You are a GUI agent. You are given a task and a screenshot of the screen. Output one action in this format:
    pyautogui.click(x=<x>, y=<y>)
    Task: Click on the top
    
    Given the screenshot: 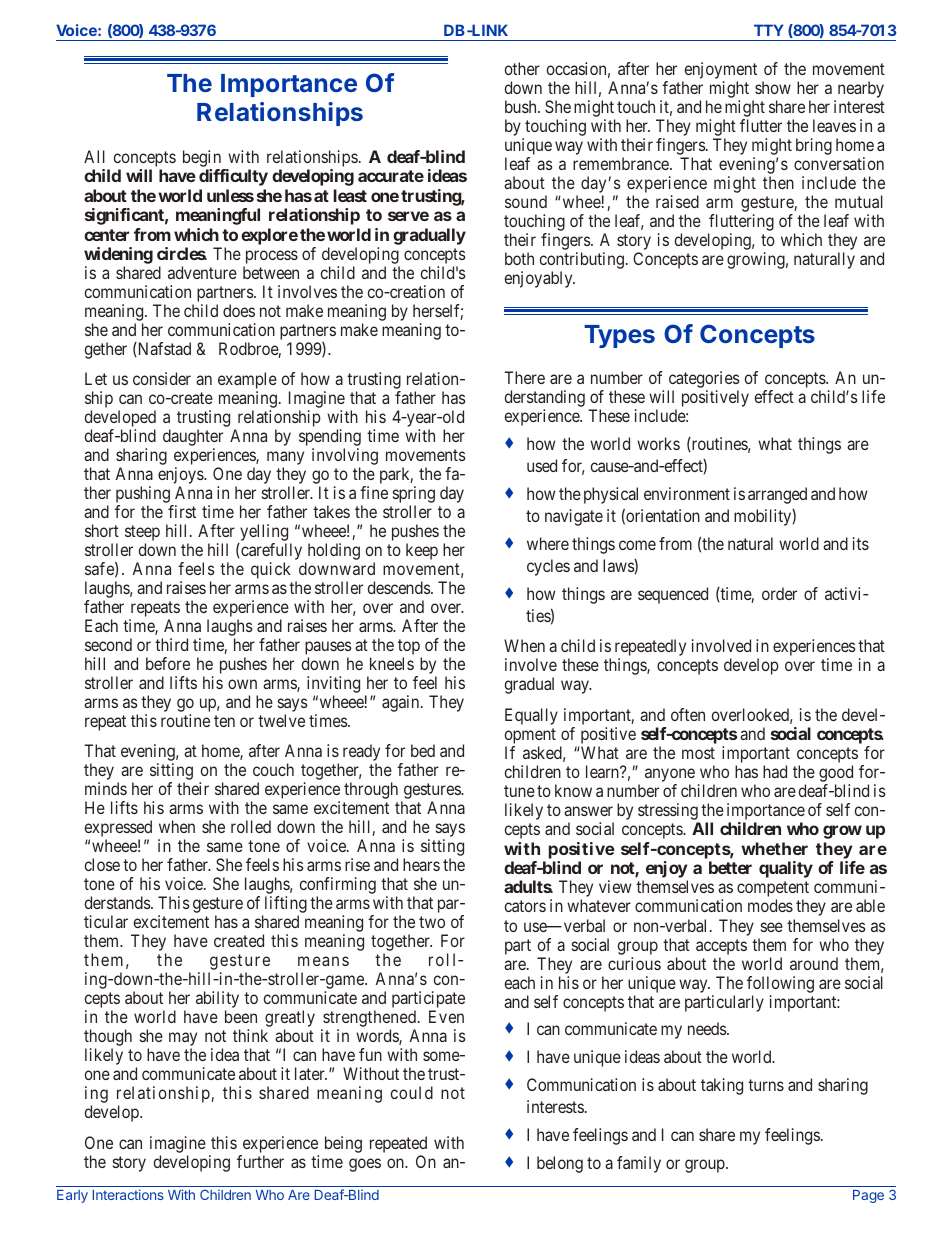 What is the action you would take?
    pyautogui.click(x=410, y=648)
